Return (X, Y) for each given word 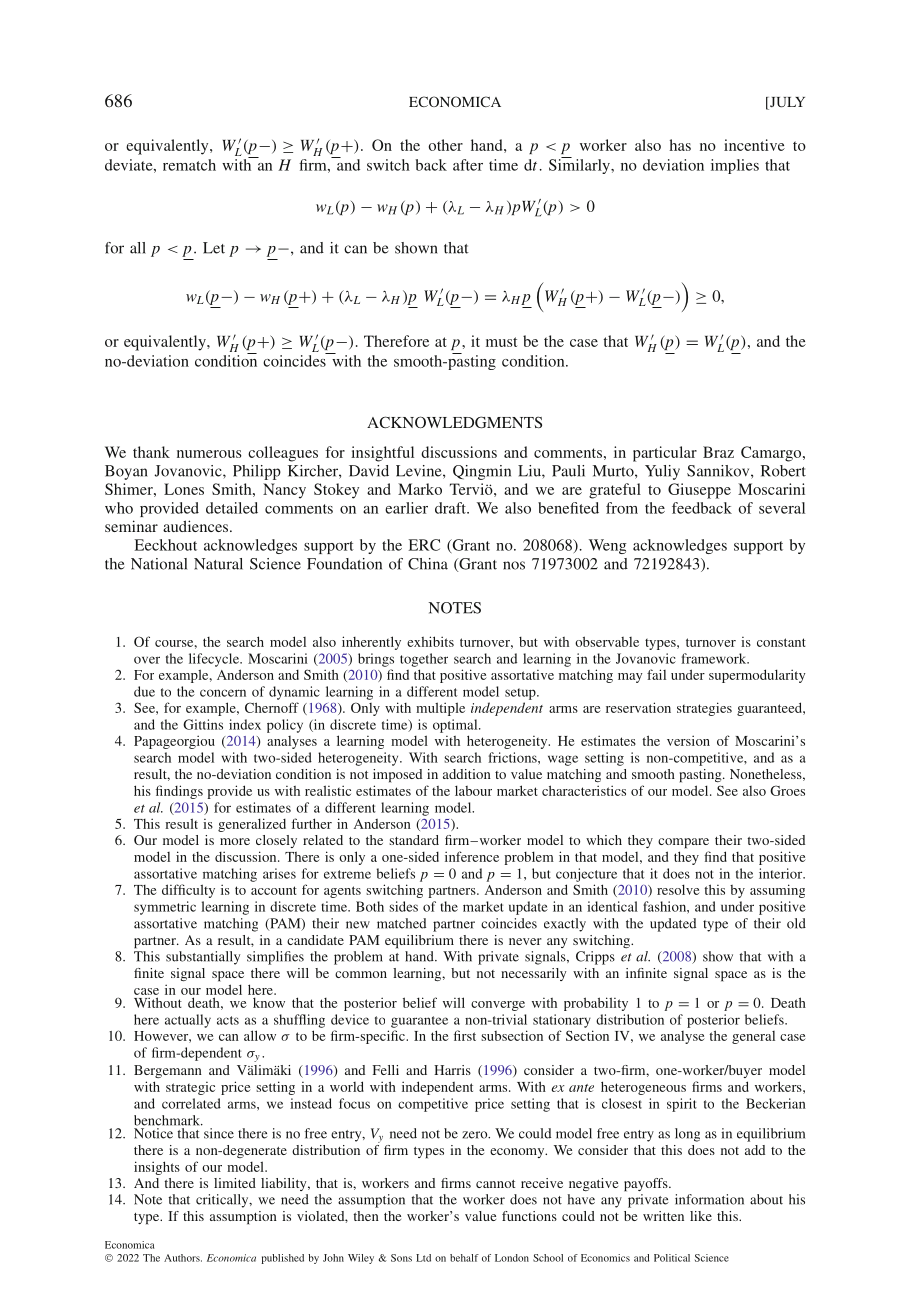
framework (715, 658)
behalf (464, 1258)
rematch (189, 165)
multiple (440, 709)
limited (235, 1183)
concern (223, 693)
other (446, 145)
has (680, 145)
